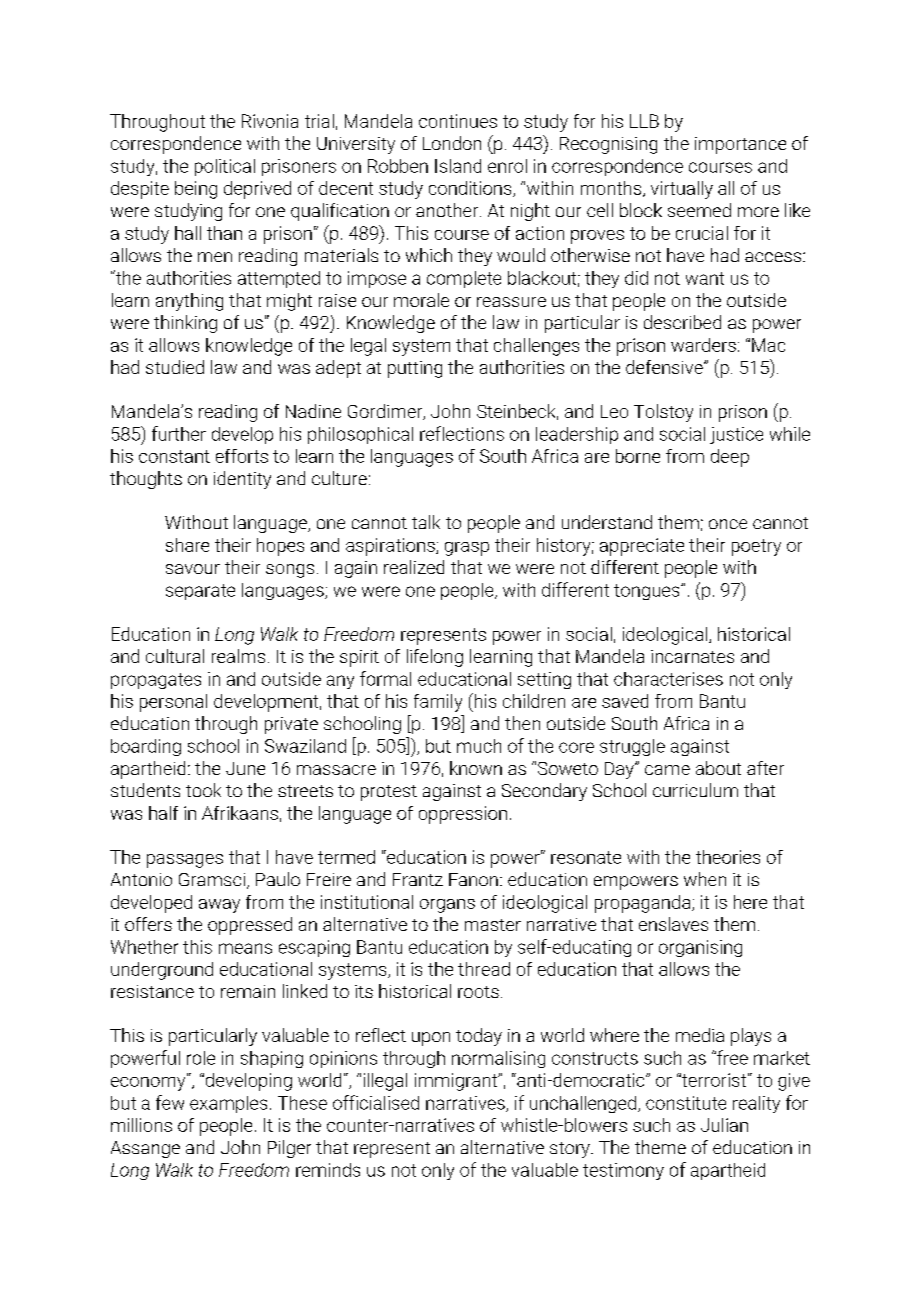  What do you see at coordinates (728, 524) in the image?
I see `once` at bounding box center [728, 524].
